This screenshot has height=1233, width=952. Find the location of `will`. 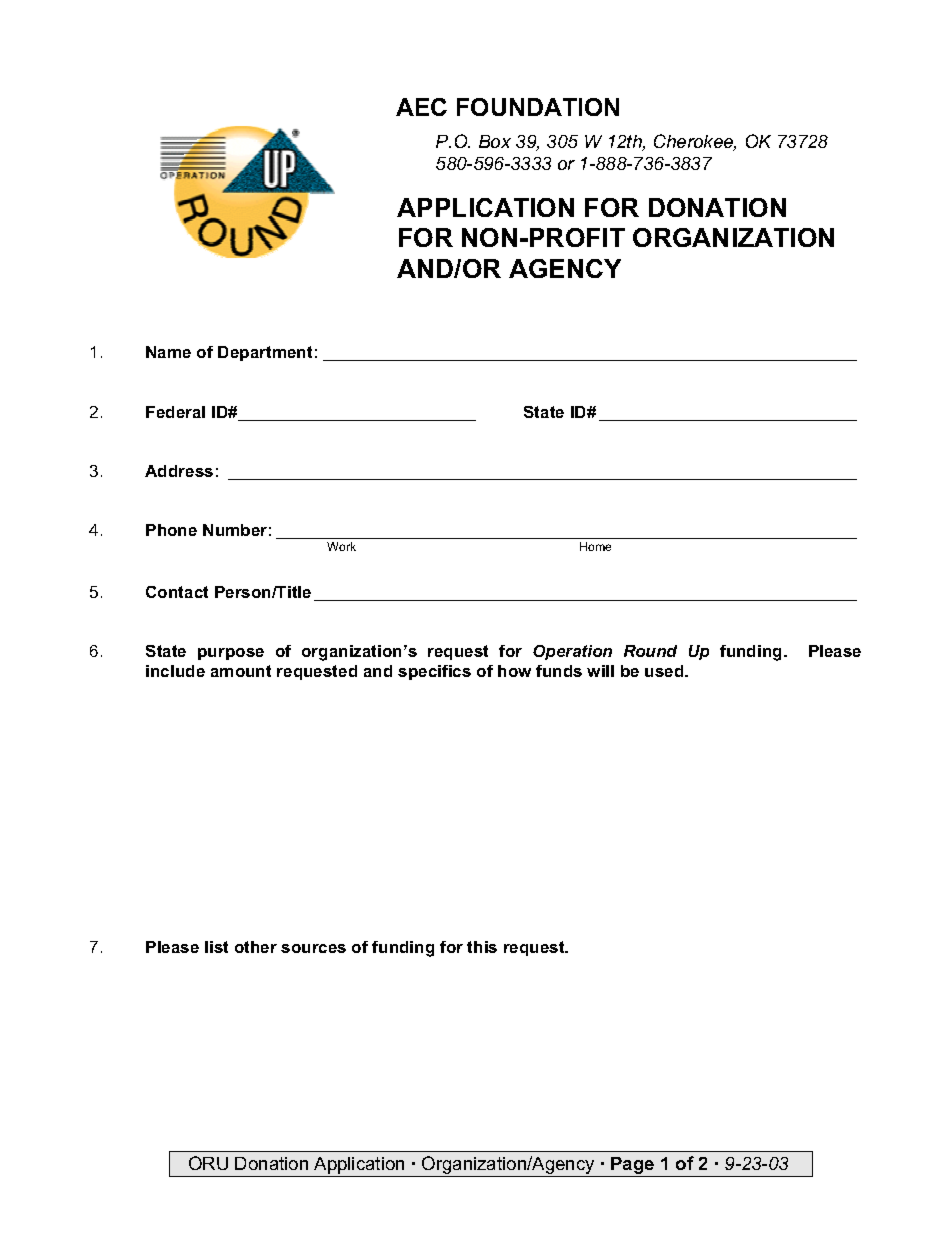

will is located at coordinates (600, 671).
